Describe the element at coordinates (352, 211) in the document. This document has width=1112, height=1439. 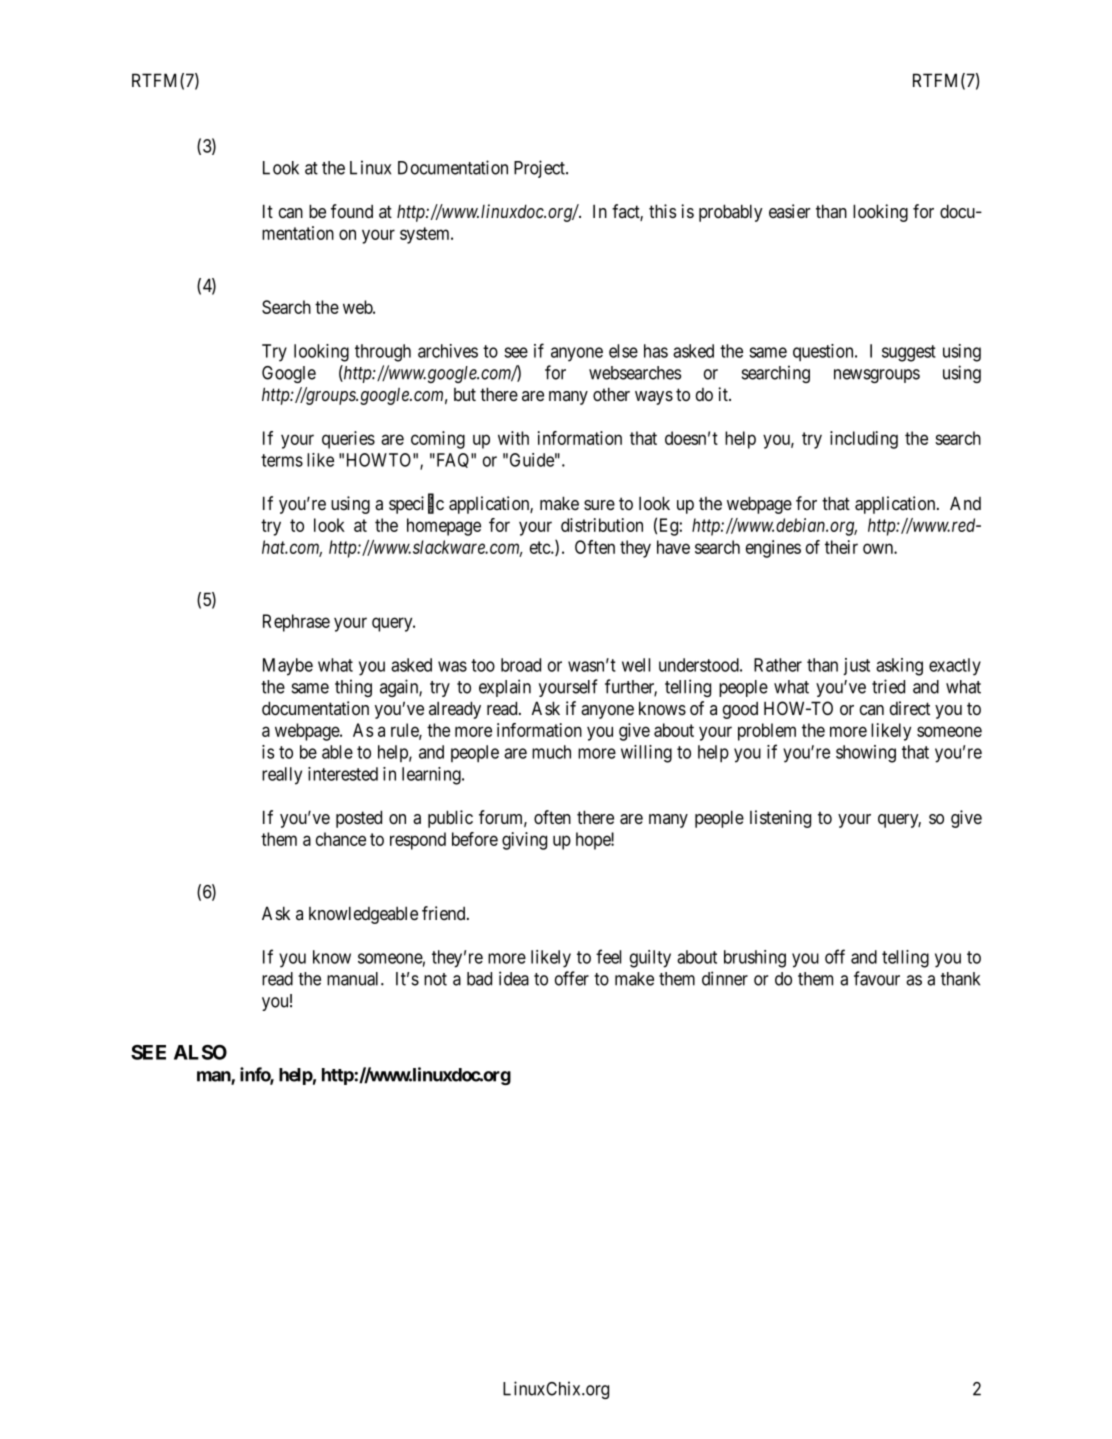
I see `found` at that location.
